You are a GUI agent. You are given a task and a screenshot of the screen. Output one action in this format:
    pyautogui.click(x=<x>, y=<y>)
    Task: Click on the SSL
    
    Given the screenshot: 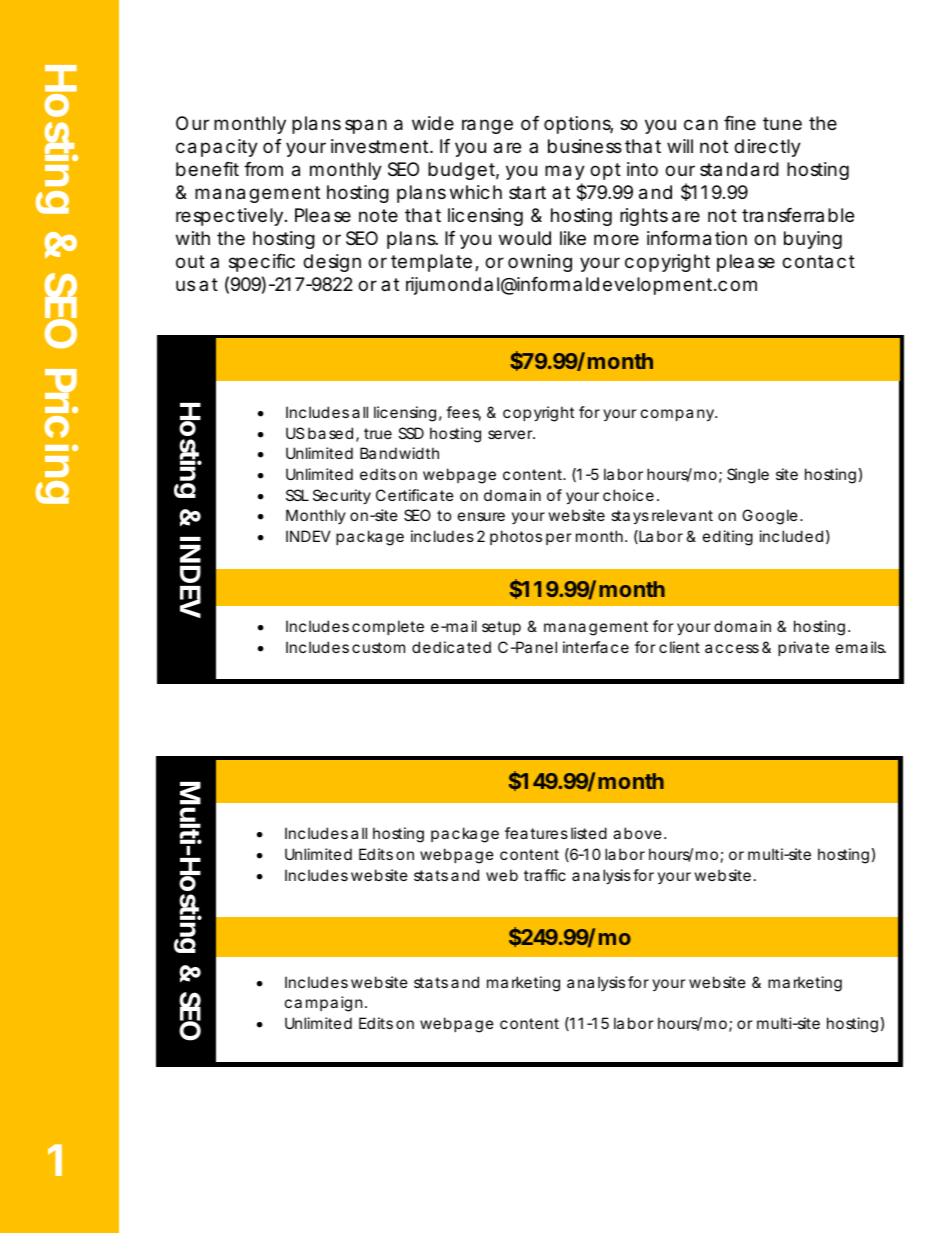 What is the action you would take?
    pyautogui.click(x=297, y=495)
